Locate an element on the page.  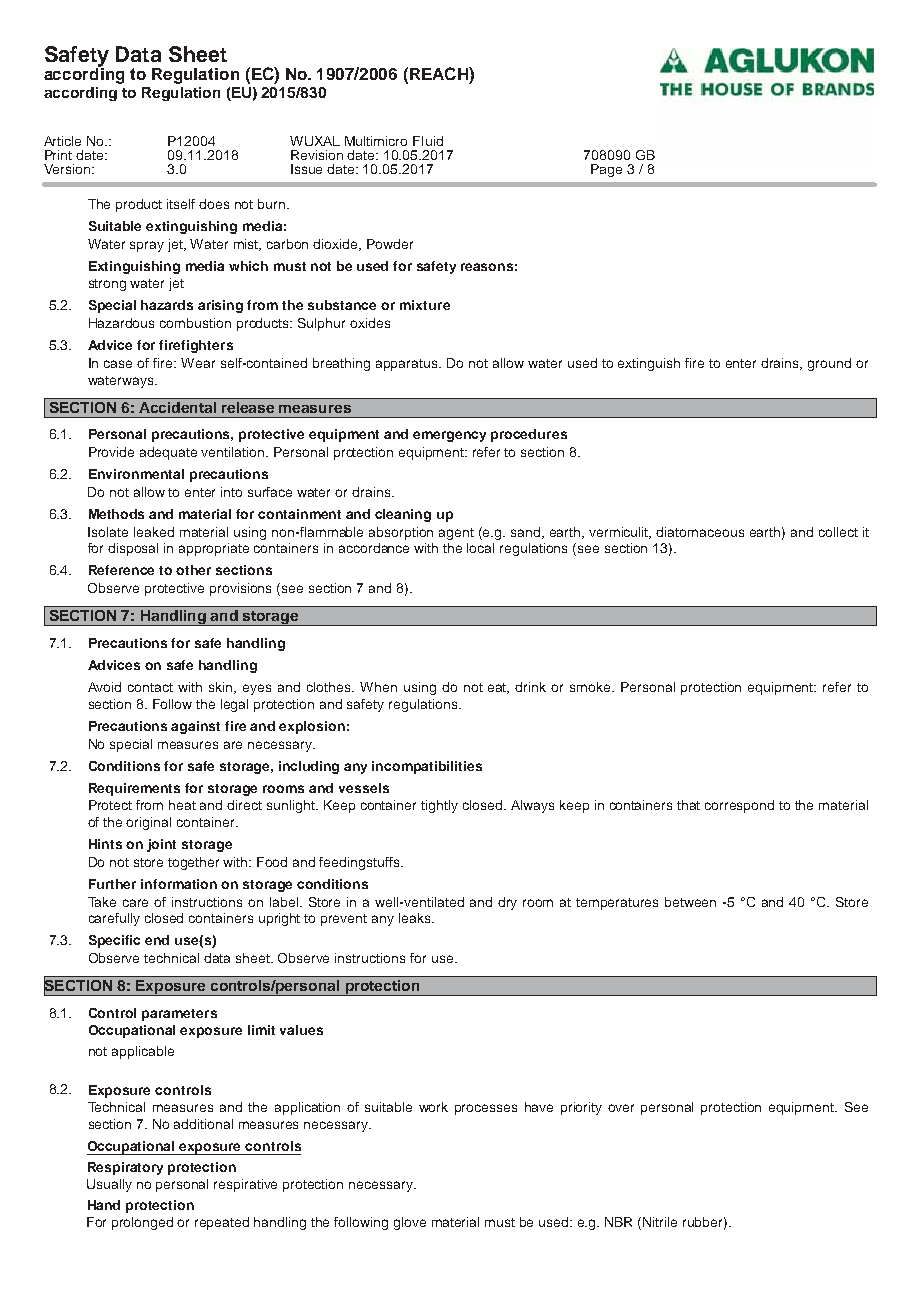
Article is located at coordinates (62, 141).
